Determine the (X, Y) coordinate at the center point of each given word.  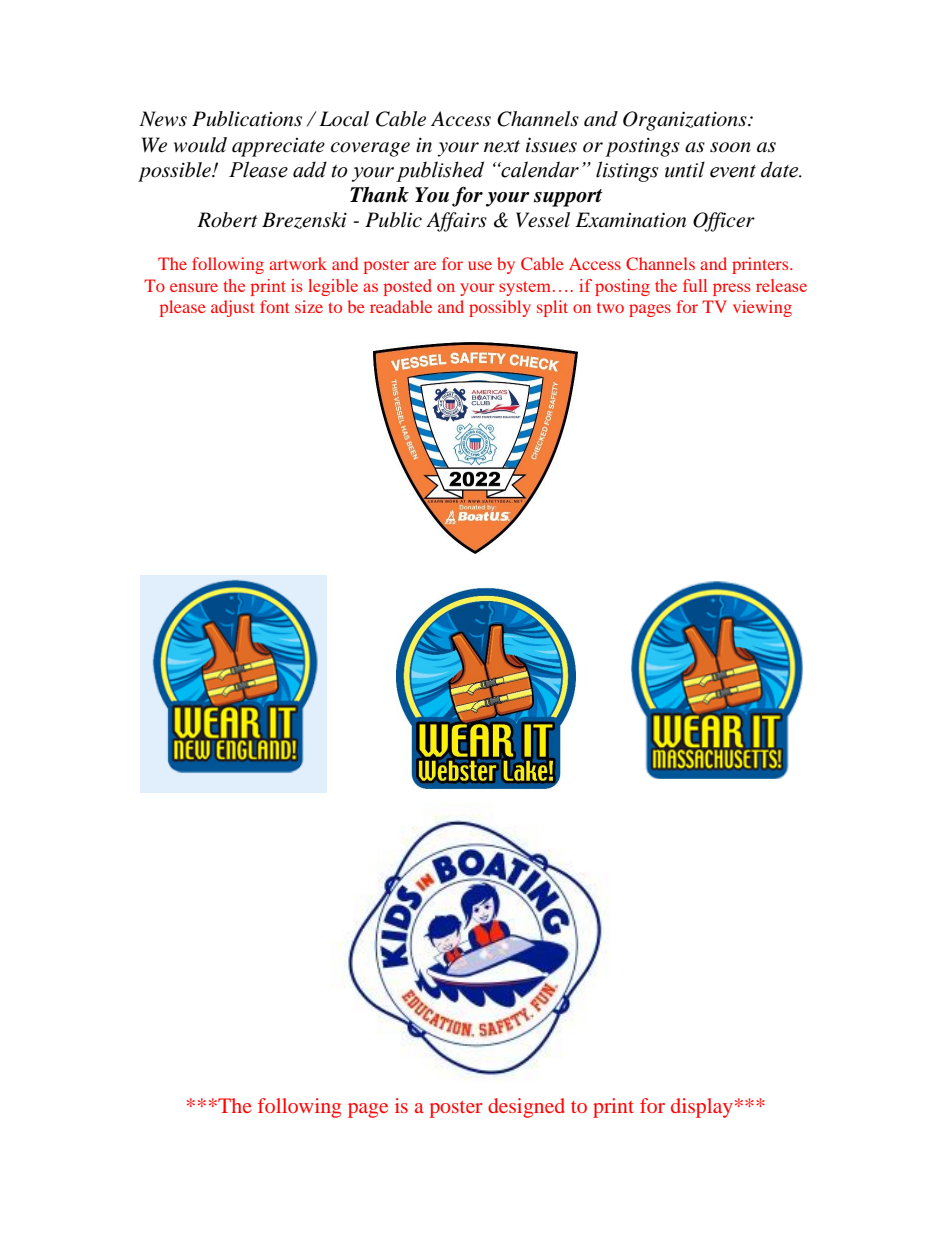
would (200, 145)
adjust (233, 308)
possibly (500, 308)
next (502, 146)
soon (730, 147)
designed (526, 1108)
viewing (762, 308)
